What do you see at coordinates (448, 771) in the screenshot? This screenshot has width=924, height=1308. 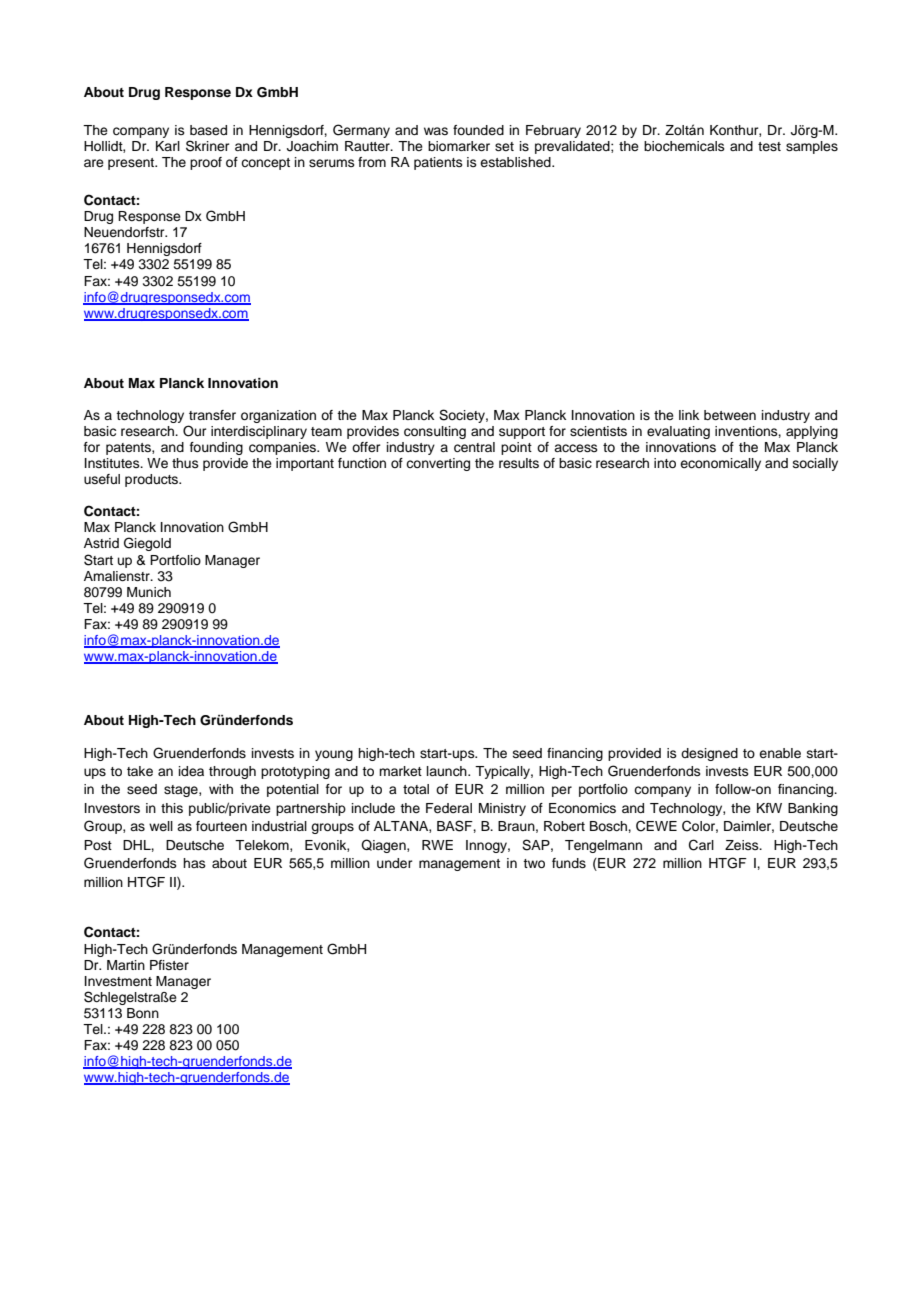 I see `launch` at bounding box center [448, 771].
